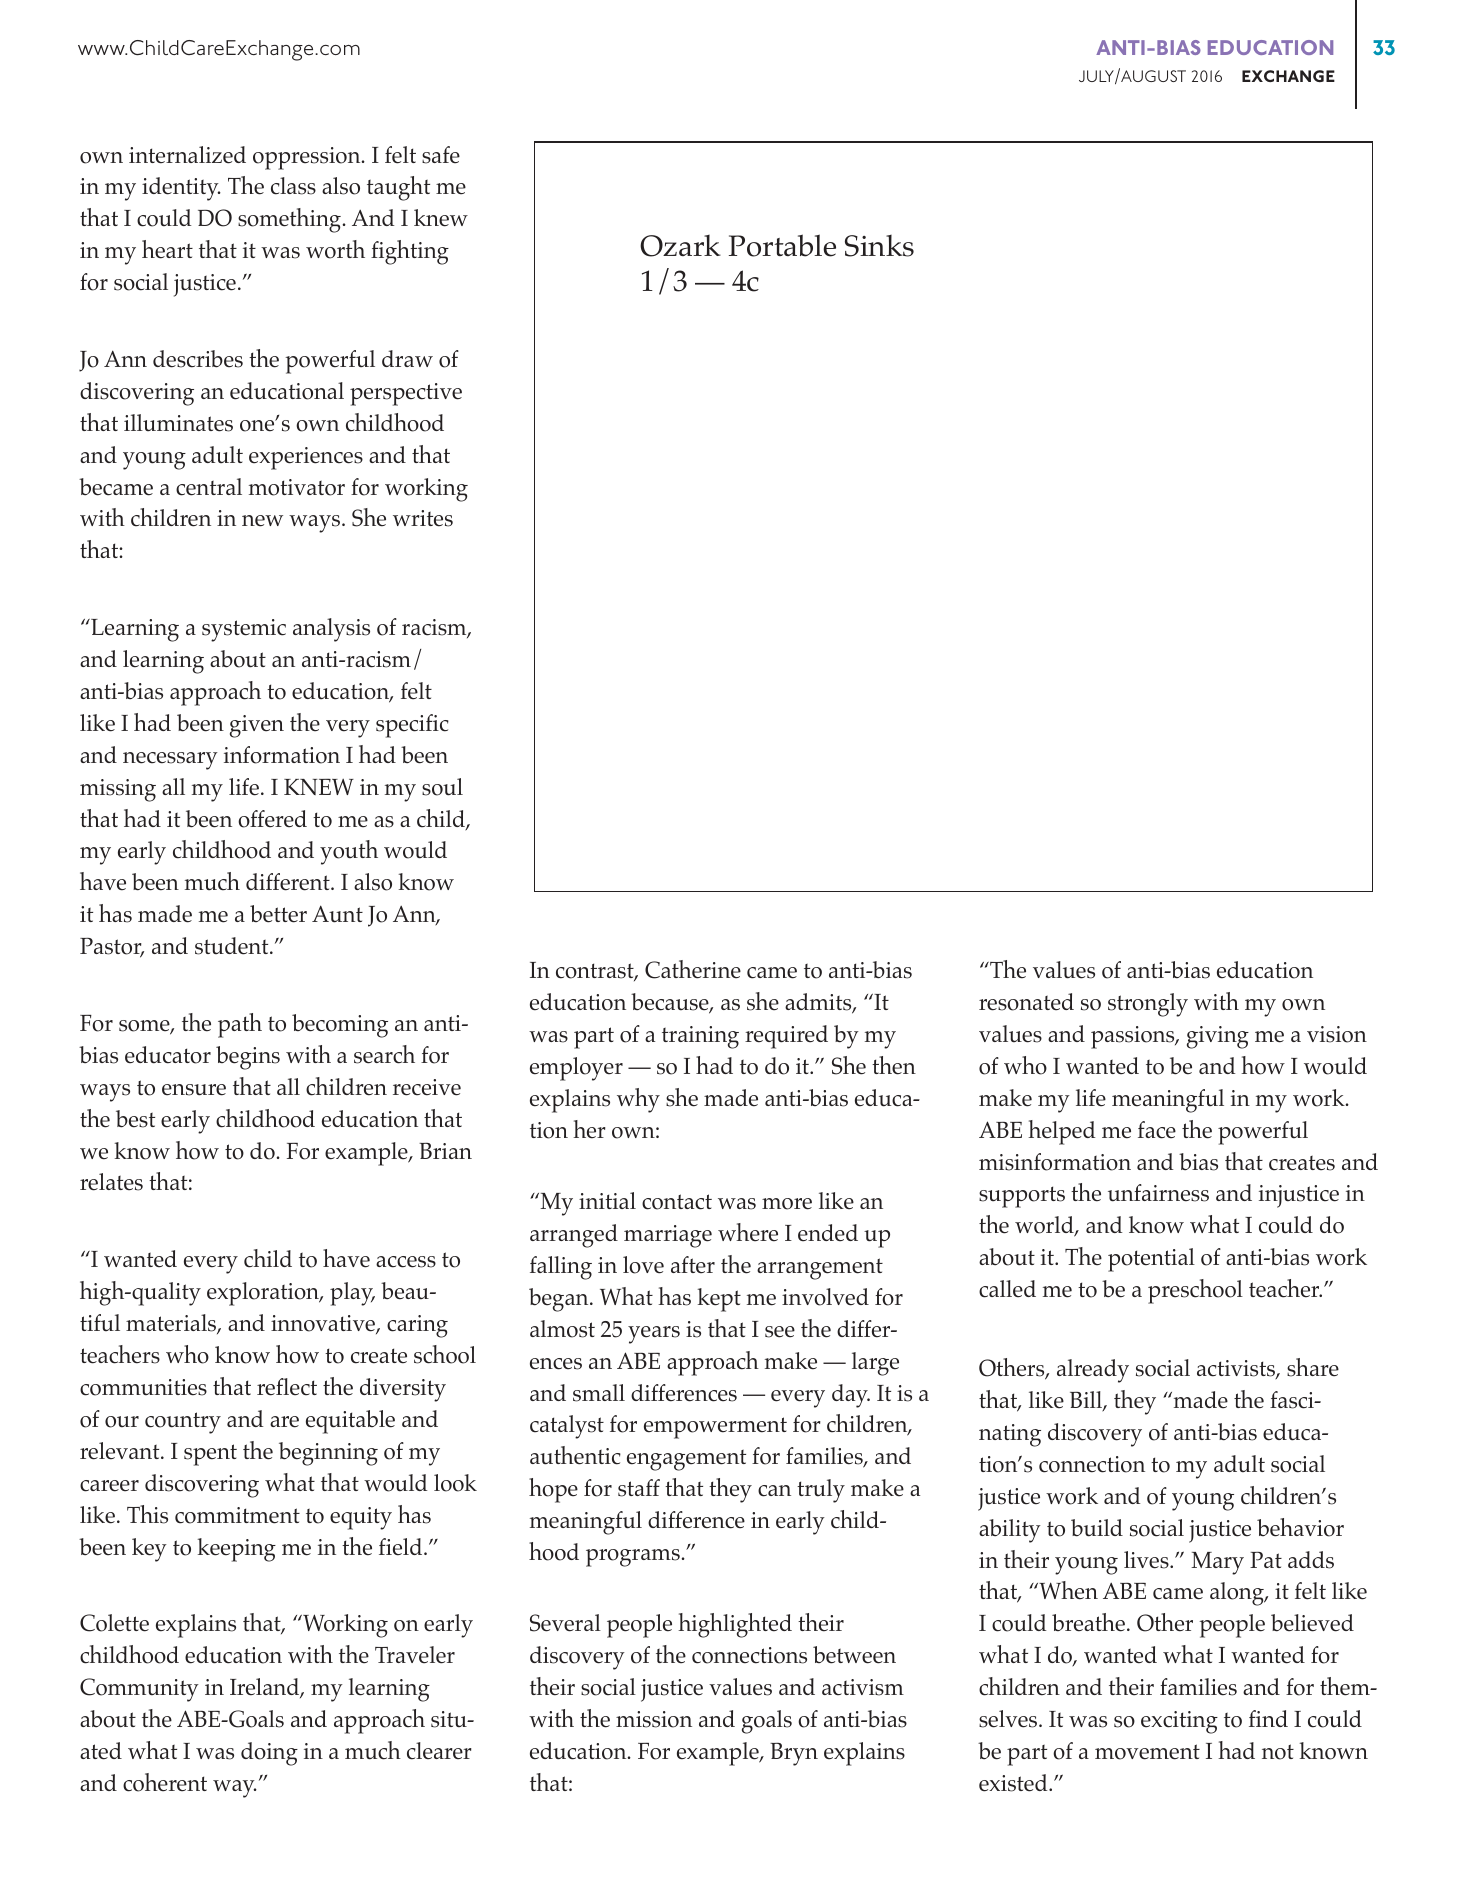  Describe the element at coordinates (879, 246) in the page. I see `Sinks` at that location.
